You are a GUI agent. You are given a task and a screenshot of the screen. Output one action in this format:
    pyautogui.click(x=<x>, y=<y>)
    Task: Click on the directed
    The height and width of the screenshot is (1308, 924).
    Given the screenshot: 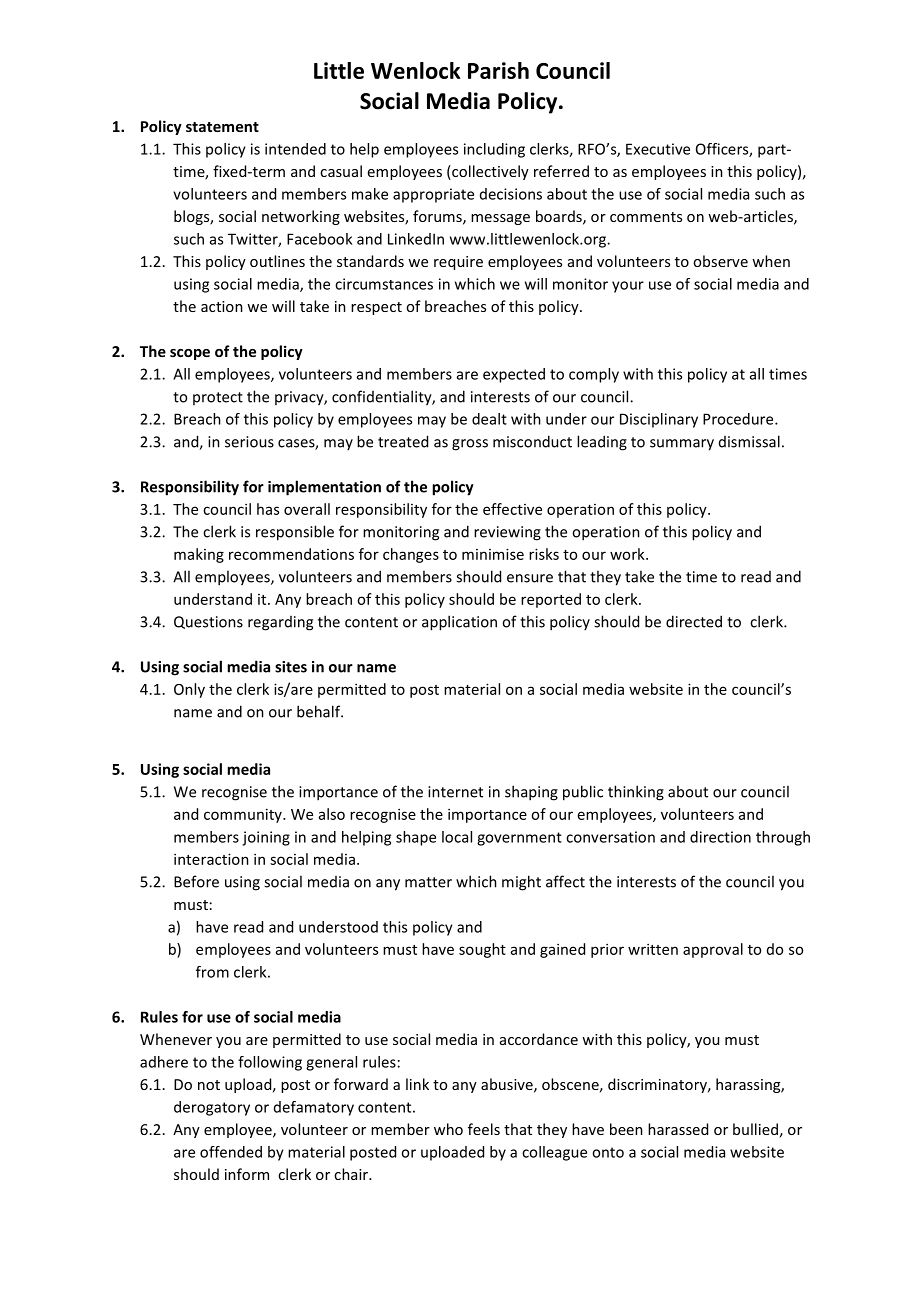 What is the action you would take?
    pyautogui.click(x=694, y=621)
